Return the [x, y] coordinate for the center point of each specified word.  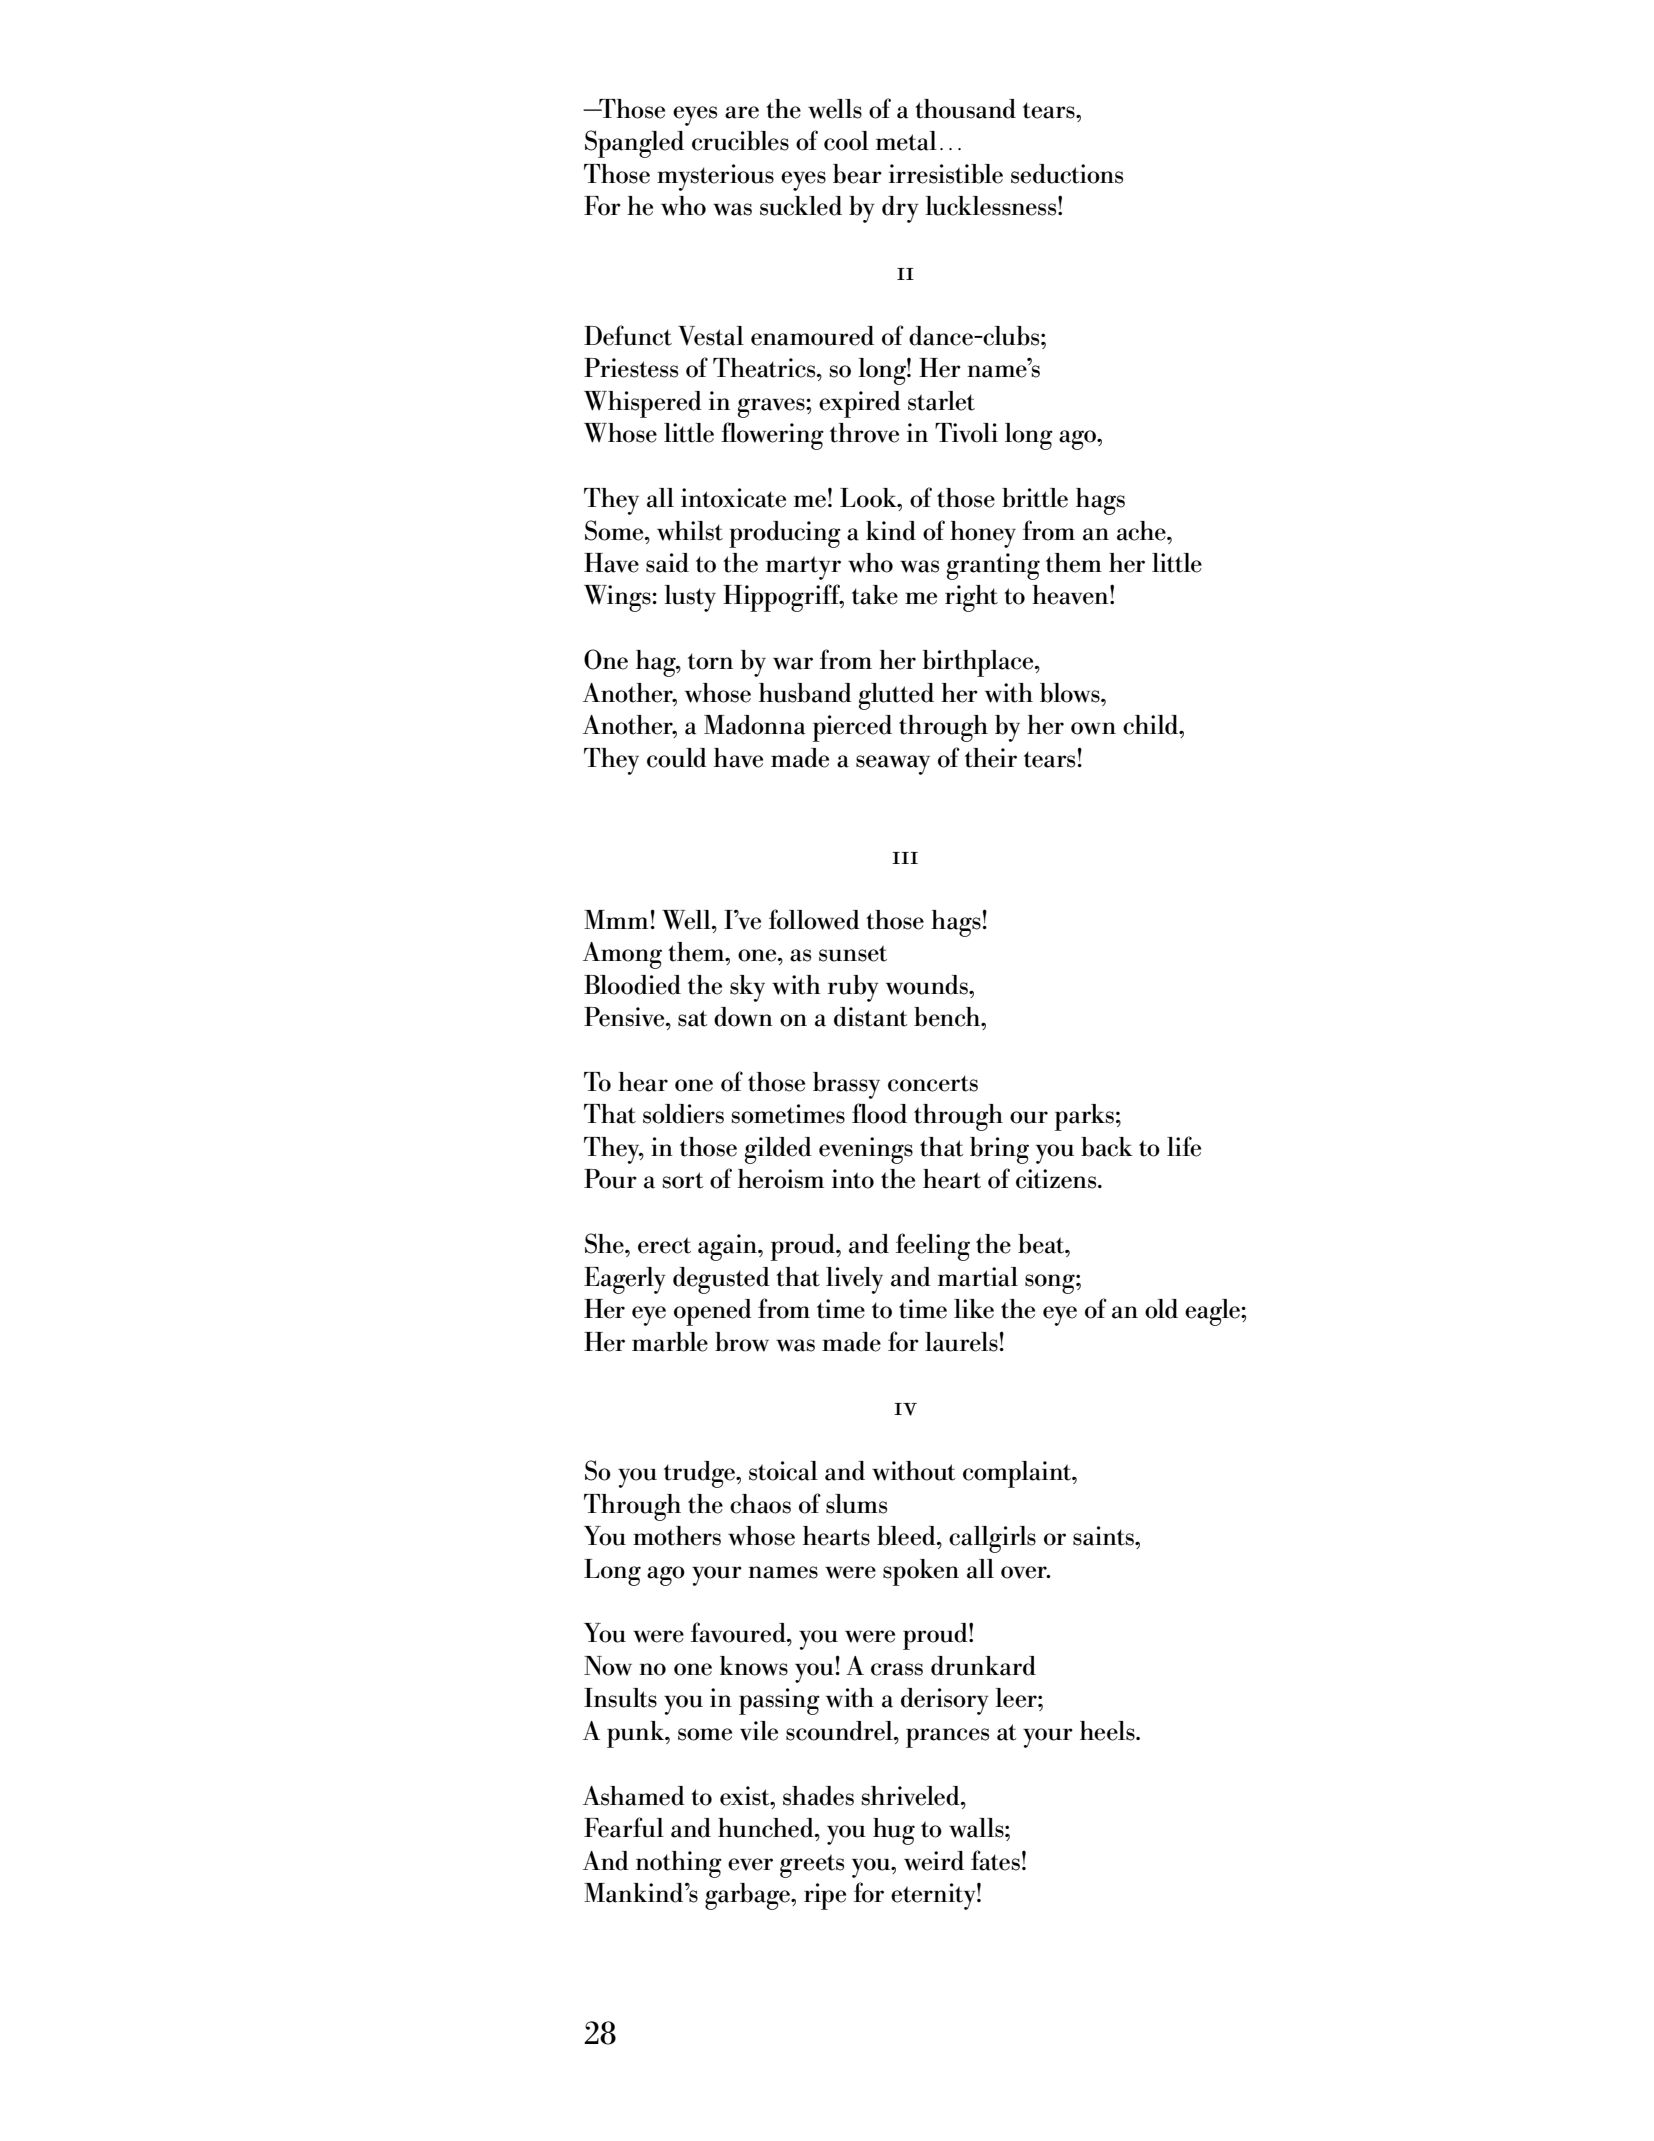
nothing [679, 1864]
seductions [1067, 174]
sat [693, 1018]
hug [894, 1831]
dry [900, 209]
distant [871, 1017]
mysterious [715, 177]
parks [1084, 1117]
